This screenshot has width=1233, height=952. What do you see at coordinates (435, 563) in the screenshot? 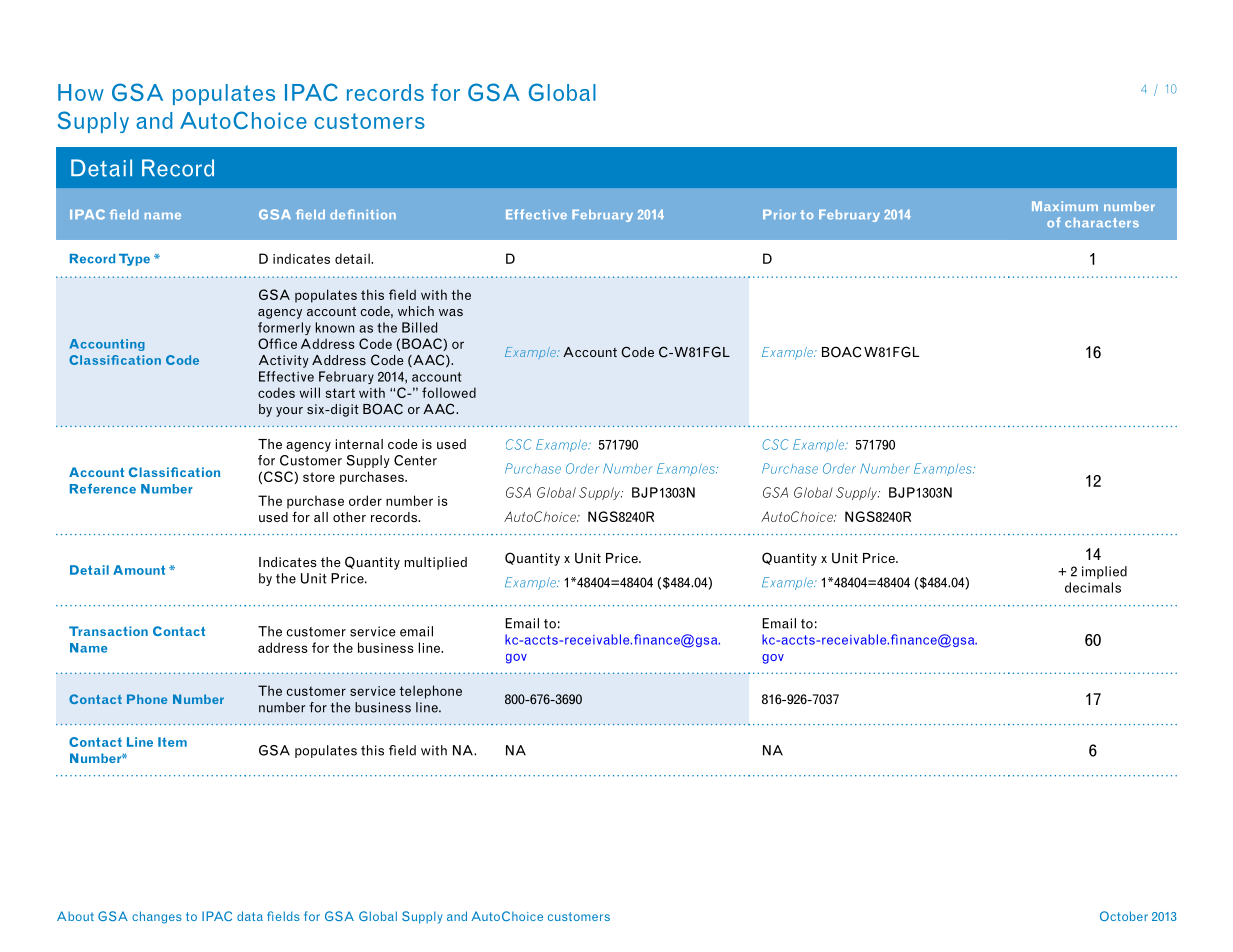
I see `multiplied` at bounding box center [435, 563].
